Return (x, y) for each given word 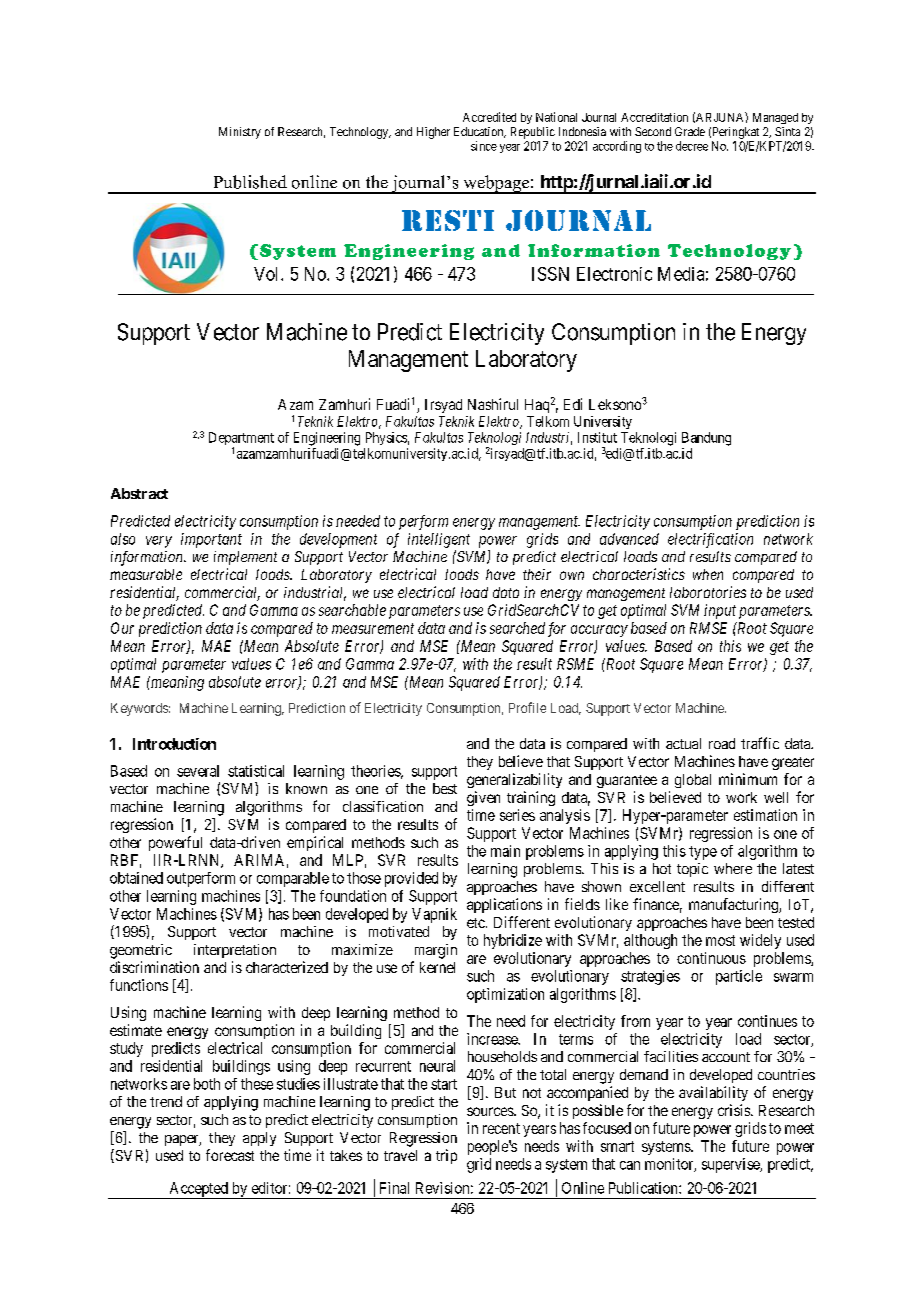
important (211, 540)
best (445, 788)
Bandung (706, 439)
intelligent (439, 540)
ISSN (550, 274)
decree (692, 146)
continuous (711, 958)
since (484, 146)
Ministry (240, 133)
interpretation (235, 951)
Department (241, 440)
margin (436, 951)
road (722, 743)
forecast (230, 1155)
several (198, 771)
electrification (710, 540)
